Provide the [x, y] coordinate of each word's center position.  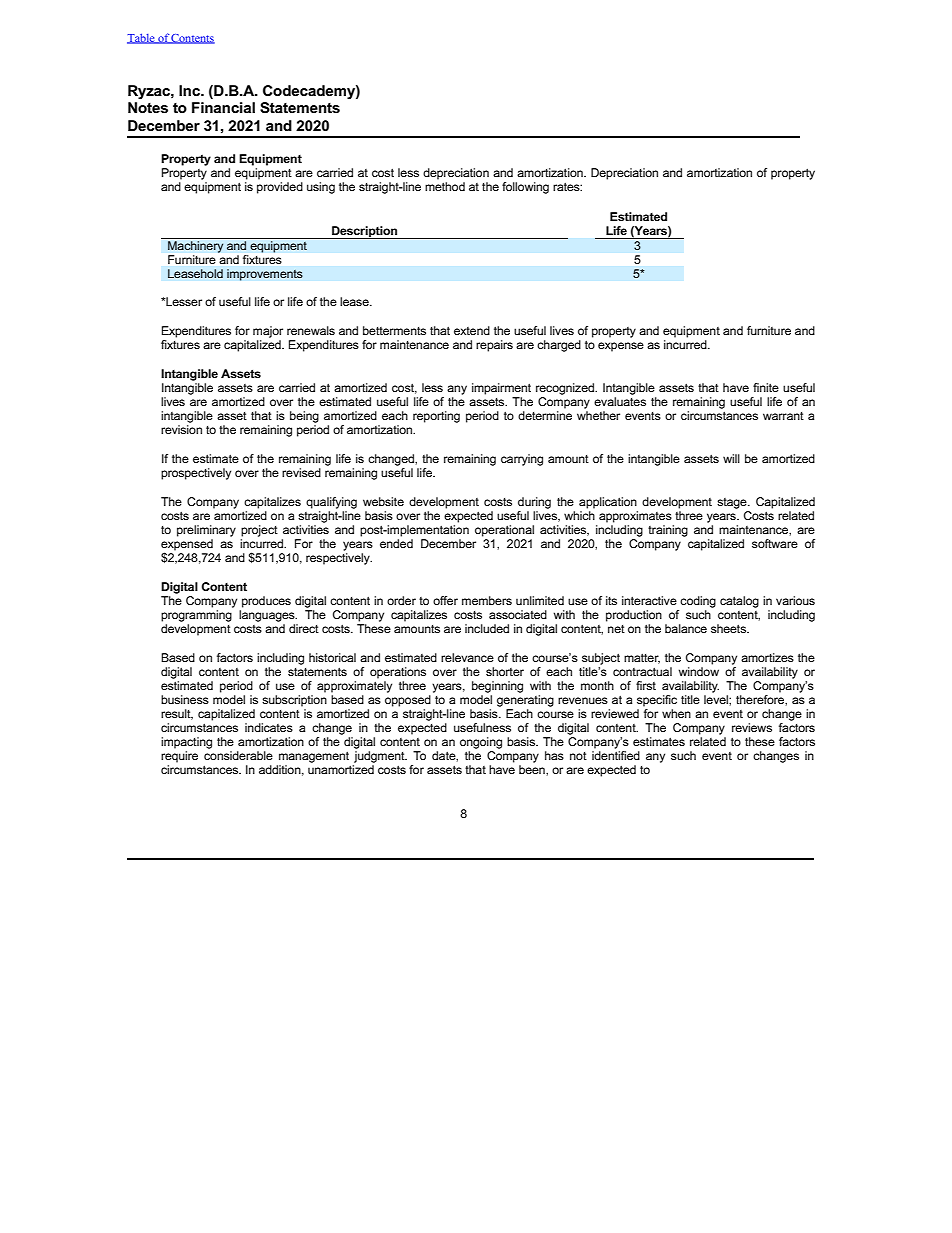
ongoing [481, 743]
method [445, 186]
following [525, 188]
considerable [238, 755]
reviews [752, 727]
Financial [223, 107]
